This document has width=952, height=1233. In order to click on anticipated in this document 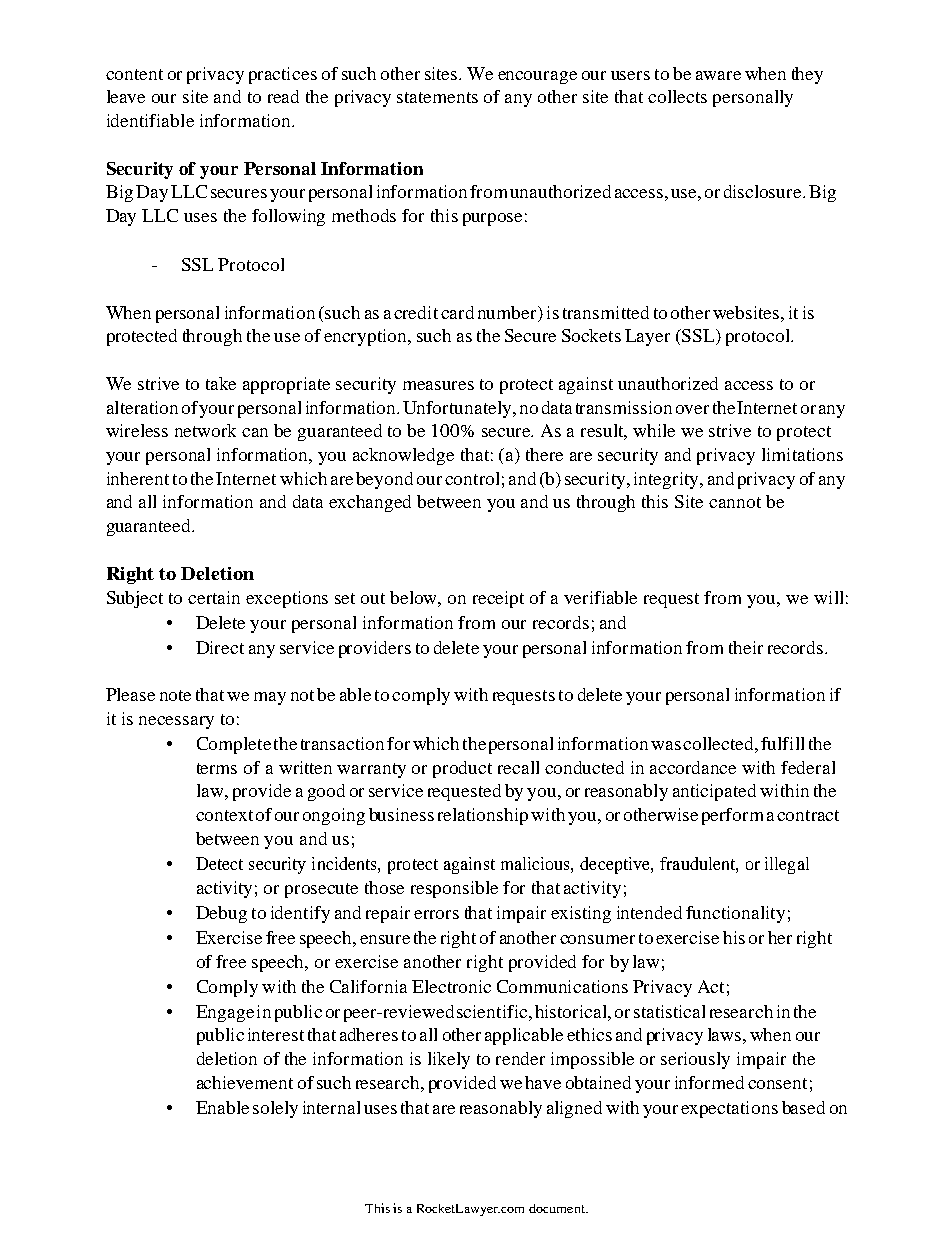, I will do `click(714, 792)`.
